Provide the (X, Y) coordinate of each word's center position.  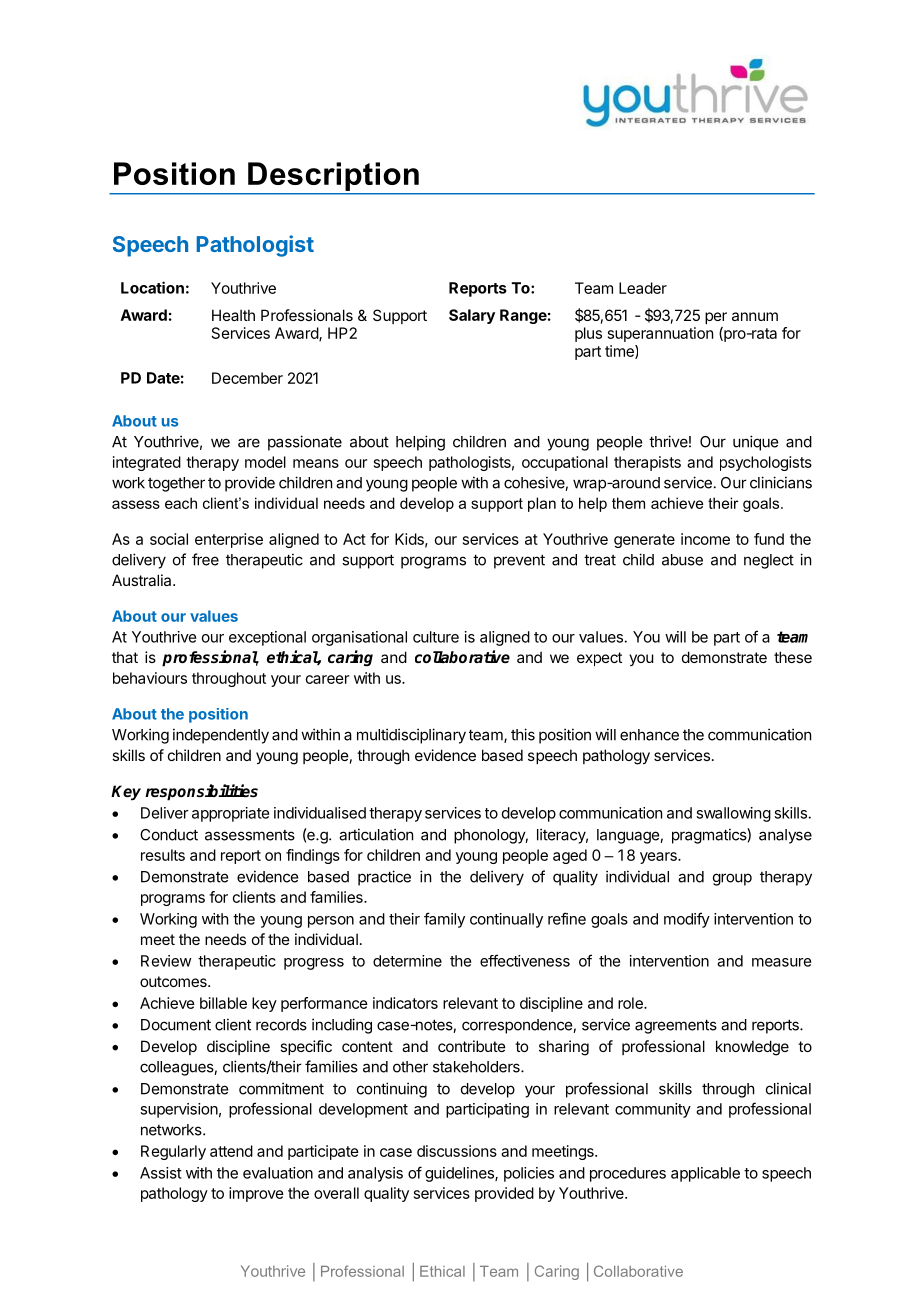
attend (231, 1151)
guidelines (460, 1174)
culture (436, 637)
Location (152, 287)
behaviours (150, 678)
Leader (643, 288)
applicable (705, 1174)
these (793, 657)
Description (333, 176)
